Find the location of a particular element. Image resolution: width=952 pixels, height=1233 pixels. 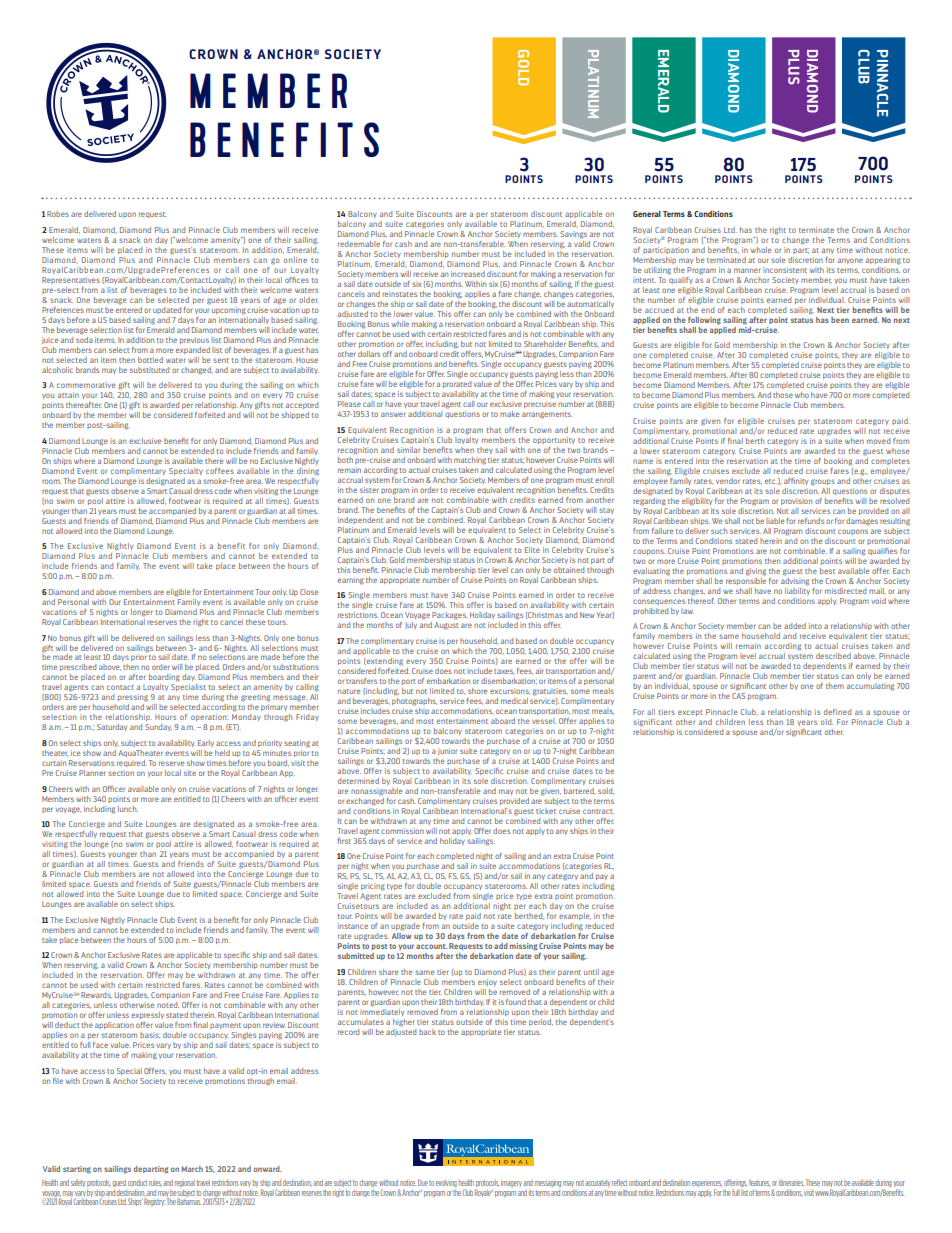

until is located at coordinates (591, 972).
